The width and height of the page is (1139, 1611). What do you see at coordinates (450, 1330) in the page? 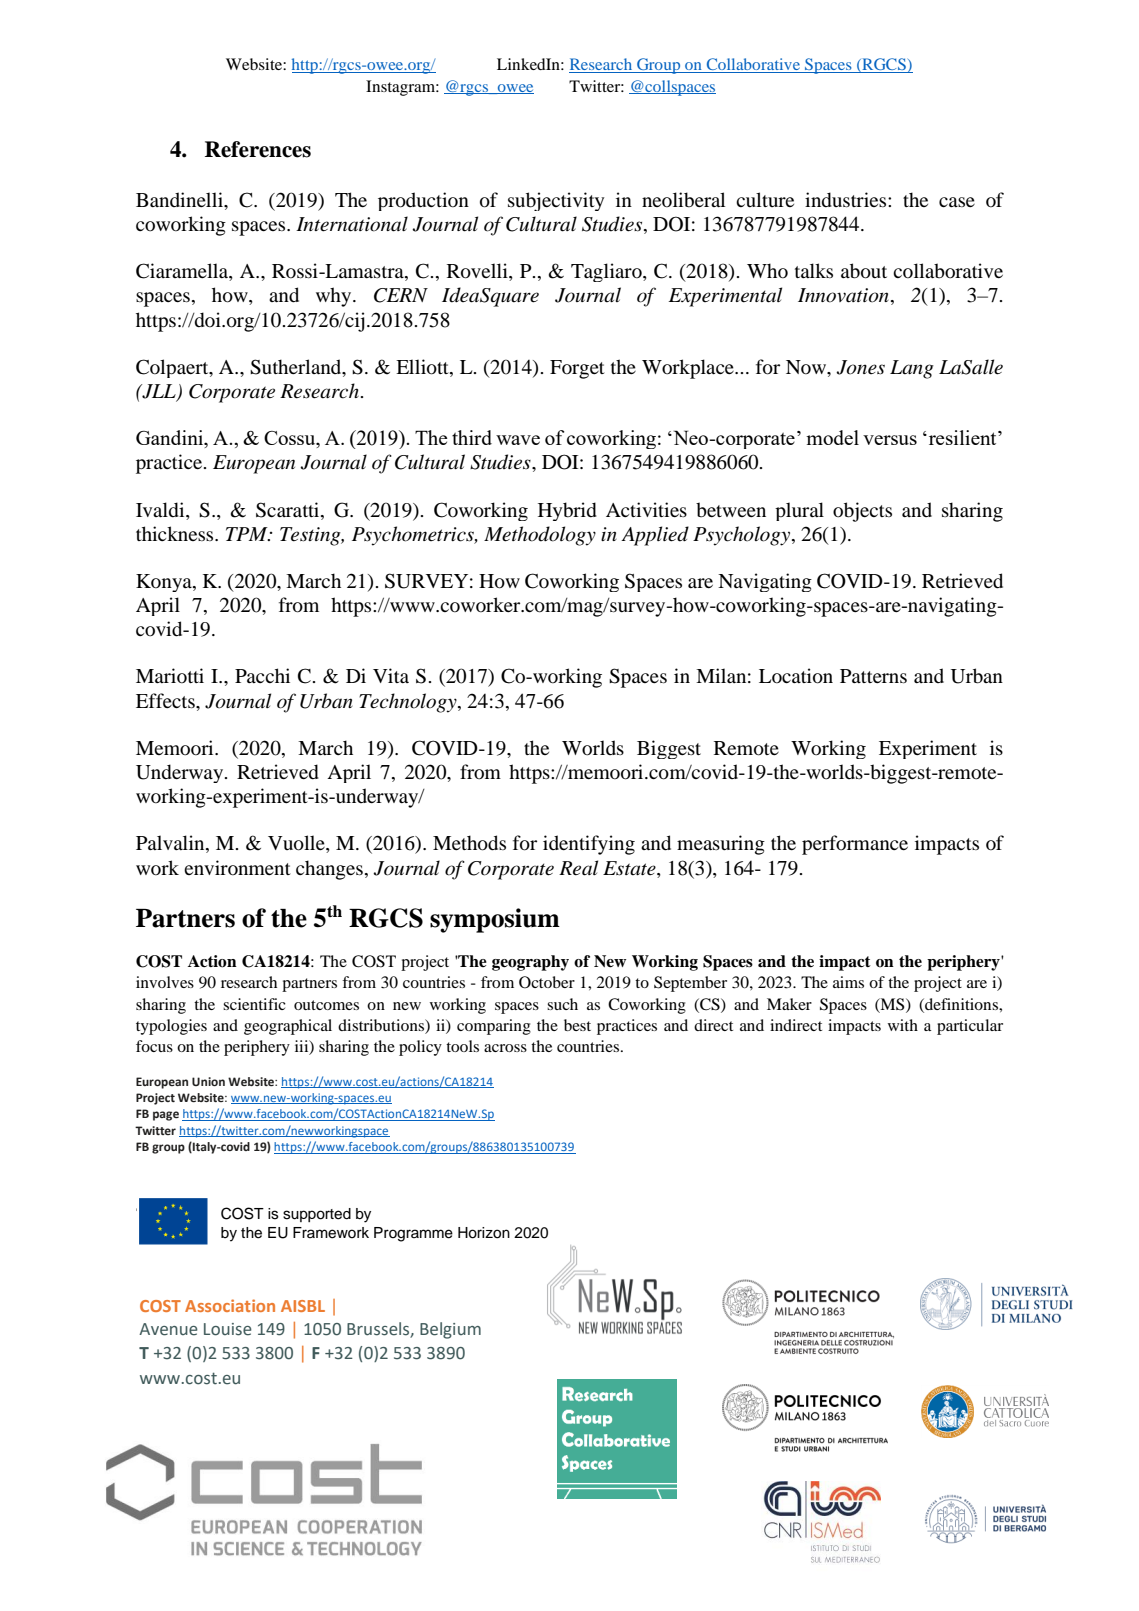
I see `Belgium` at bounding box center [450, 1330].
